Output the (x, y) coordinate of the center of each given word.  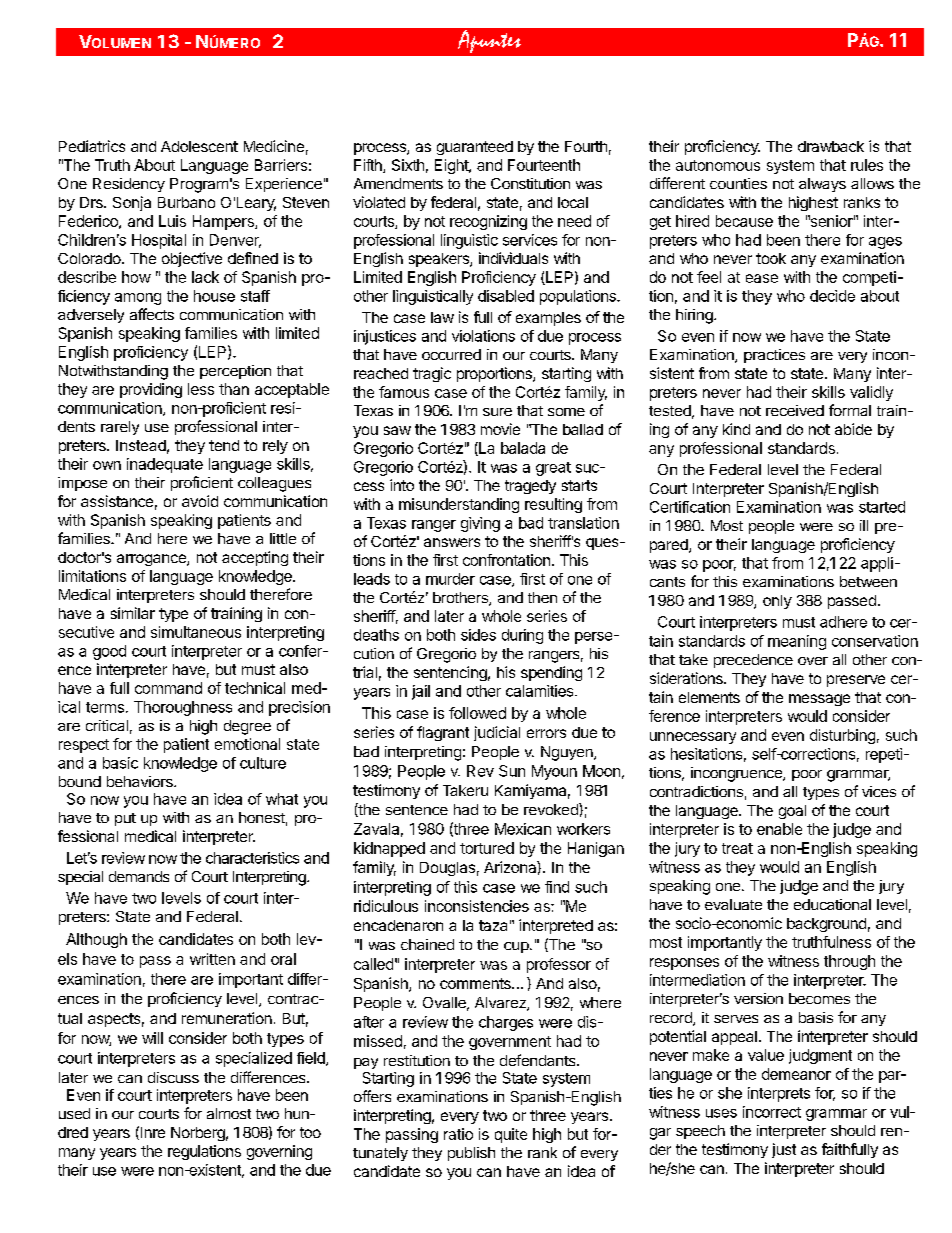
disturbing (842, 736)
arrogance (152, 560)
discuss (173, 1077)
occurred (451, 354)
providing (151, 390)
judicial (497, 733)
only (777, 602)
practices (774, 356)
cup (516, 947)
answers (452, 542)
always (822, 185)
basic (120, 763)
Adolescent (199, 146)
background (826, 925)
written (212, 959)
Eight (452, 166)
